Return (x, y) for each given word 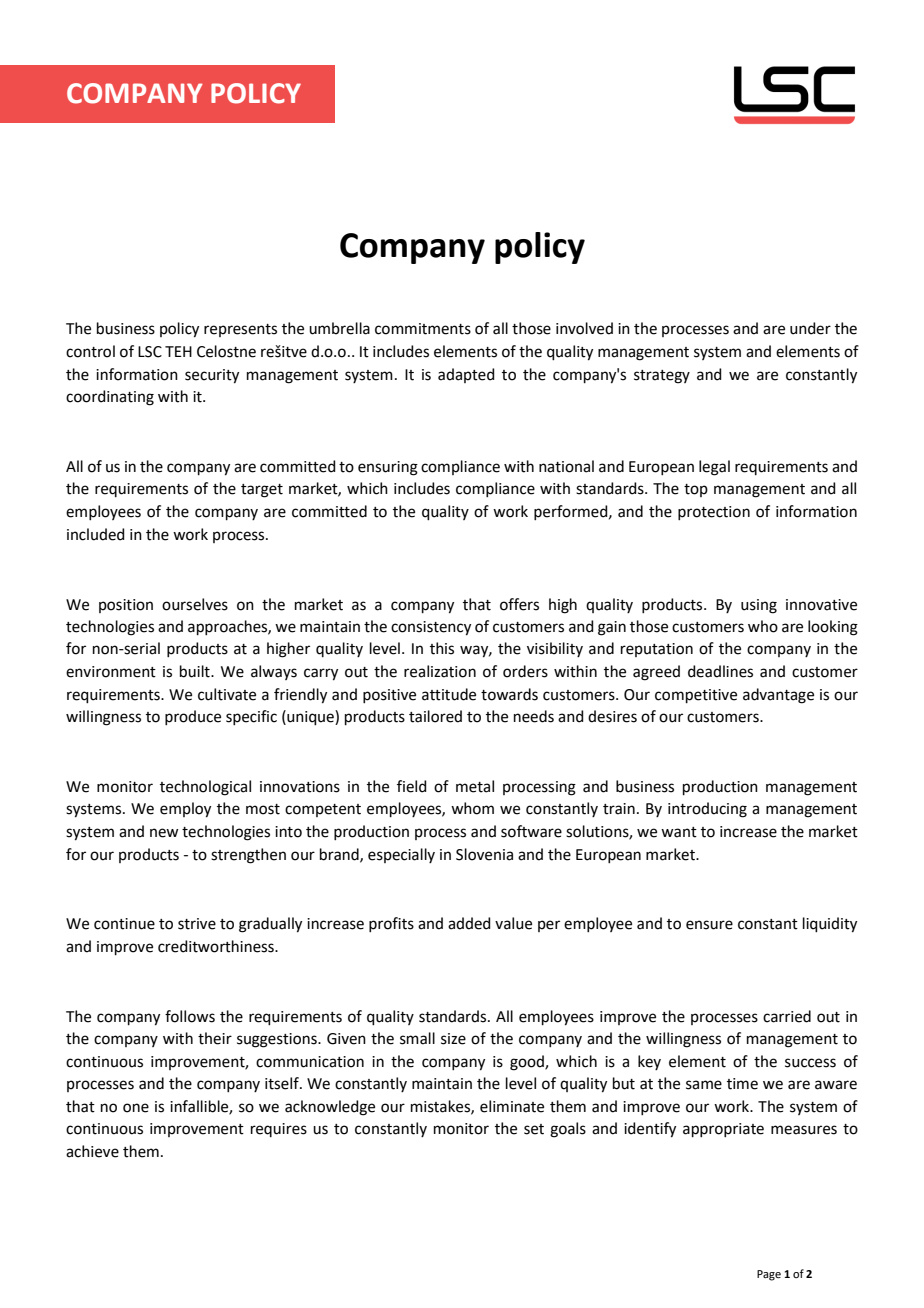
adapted (466, 375)
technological (205, 788)
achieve (92, 1151)
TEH (178, 351)
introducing (707, 810)
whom (472, 808)
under (810, 328)
